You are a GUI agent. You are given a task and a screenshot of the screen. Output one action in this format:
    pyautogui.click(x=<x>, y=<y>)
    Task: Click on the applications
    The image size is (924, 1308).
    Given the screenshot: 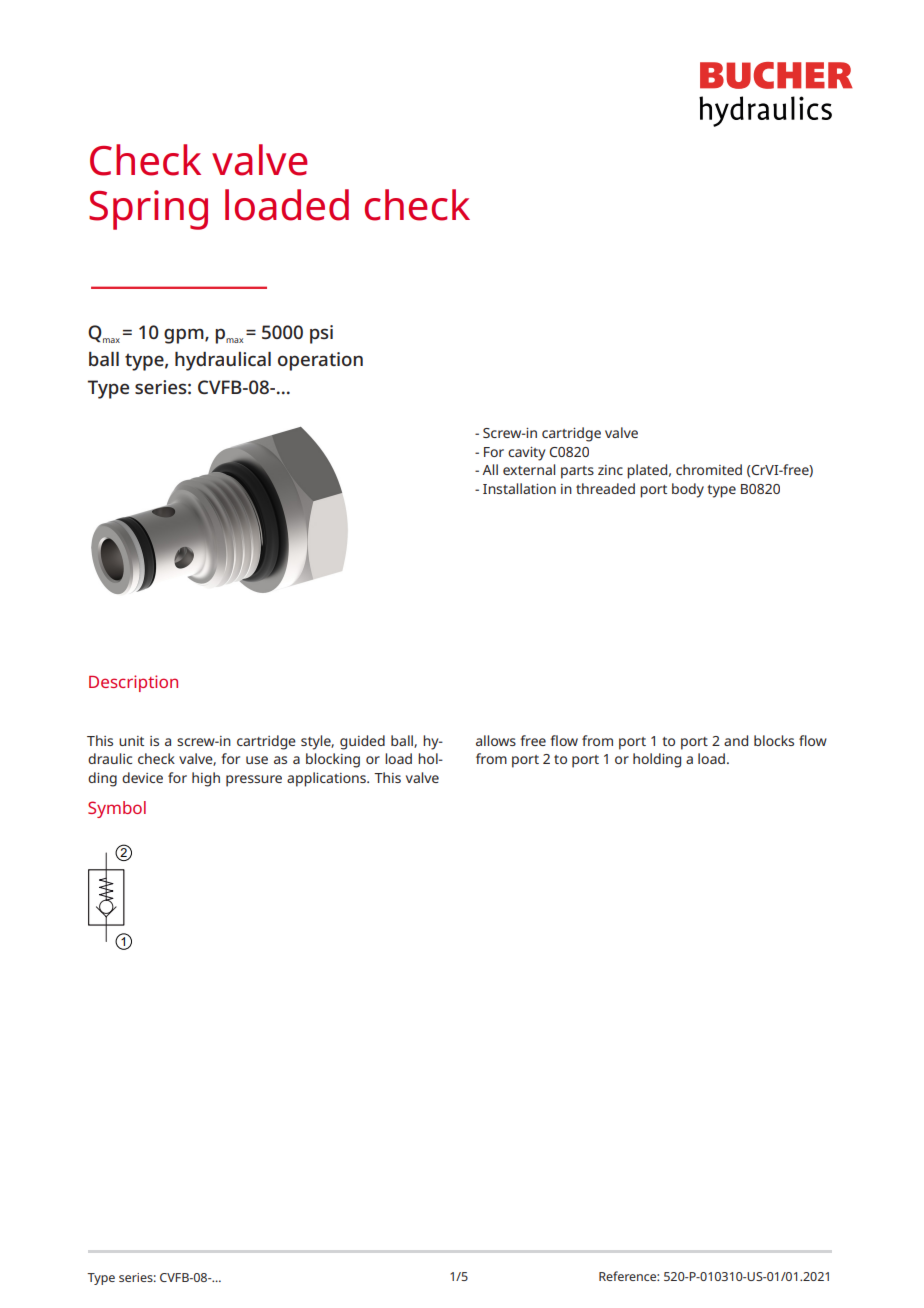 What is the action you would take?
    pyautogui.click(x=327, y=779)
